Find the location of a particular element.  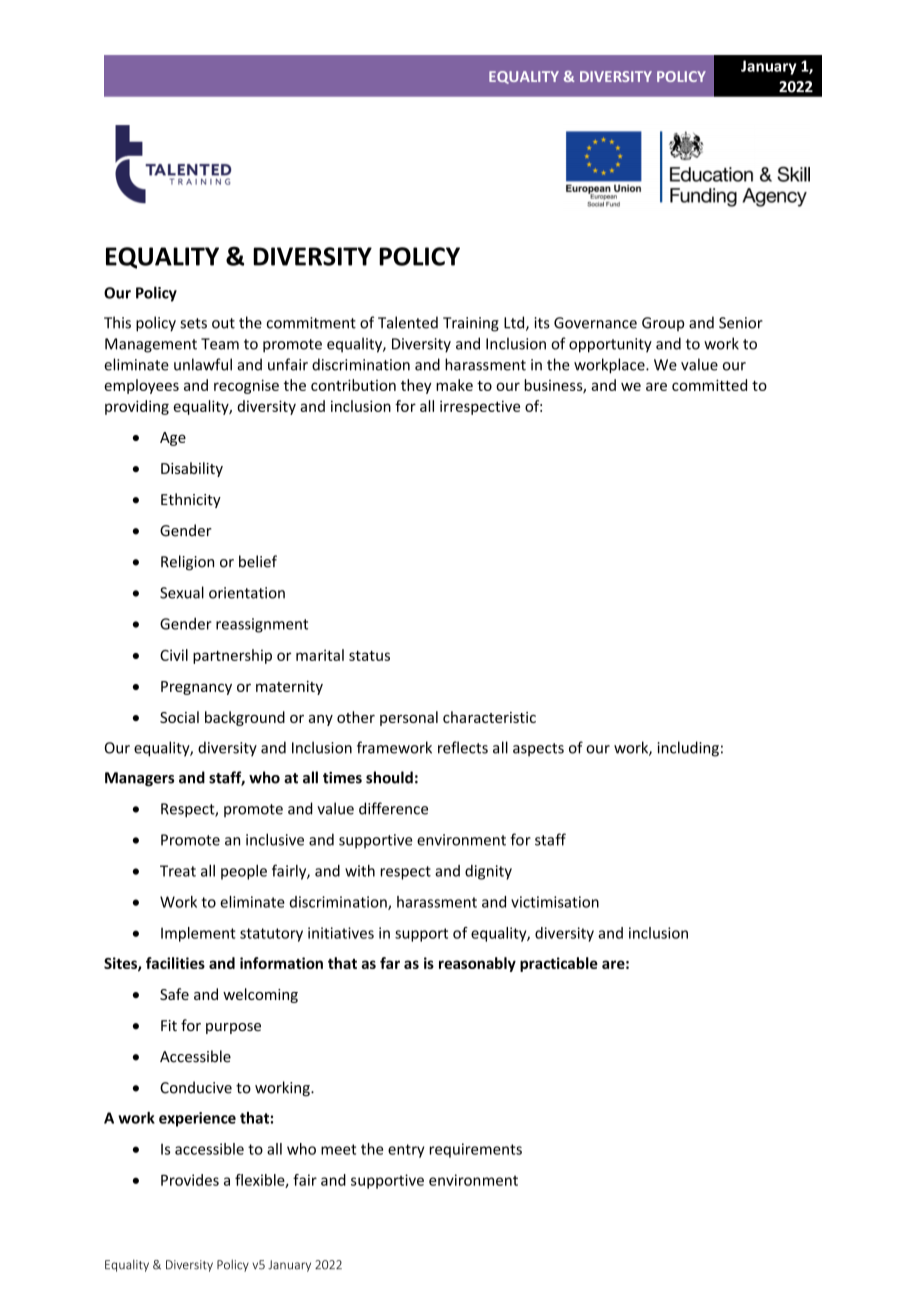

Treat is located at coordinates (178, 871).
